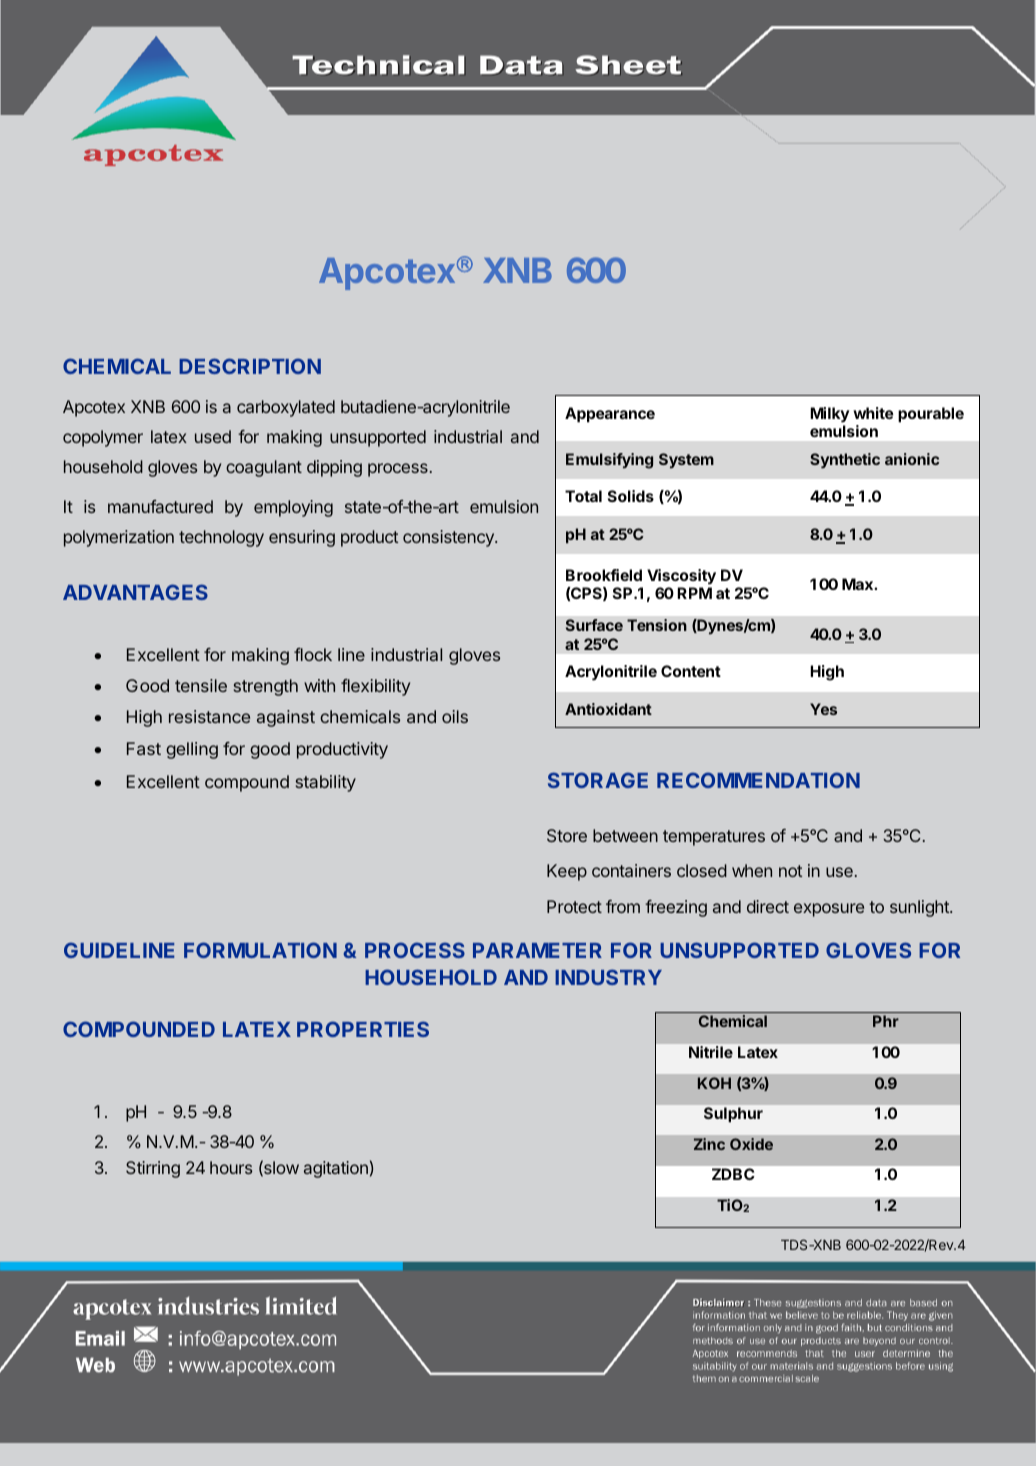 Image resolution: width=1036 pixels, height=1466 pixels. What do you see at coordinates (192, 750) in the screenshot?
I see `gelling` at bounding box center [192, 750].
